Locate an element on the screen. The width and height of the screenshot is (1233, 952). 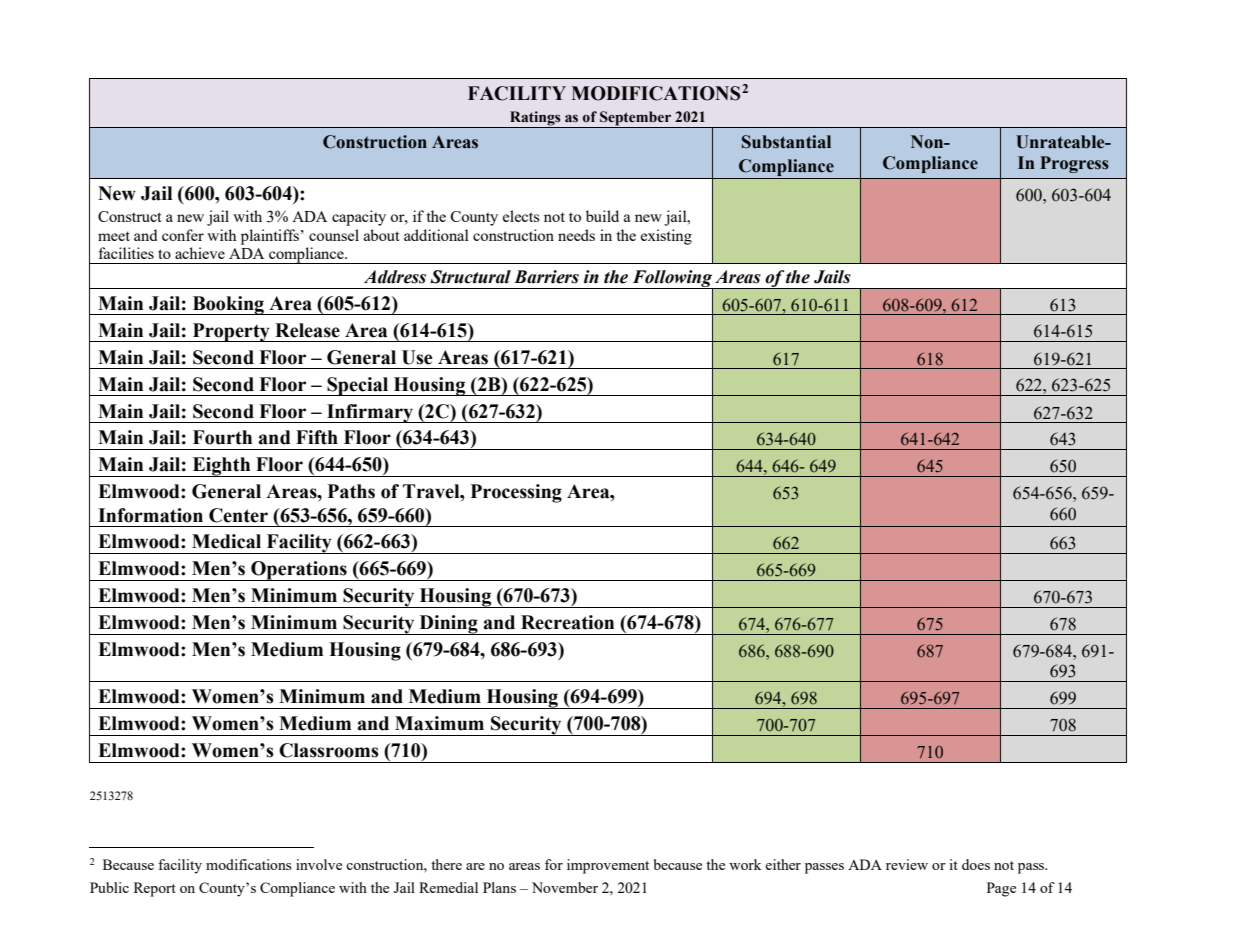
Recreation is located at coordinates (567, 622).
